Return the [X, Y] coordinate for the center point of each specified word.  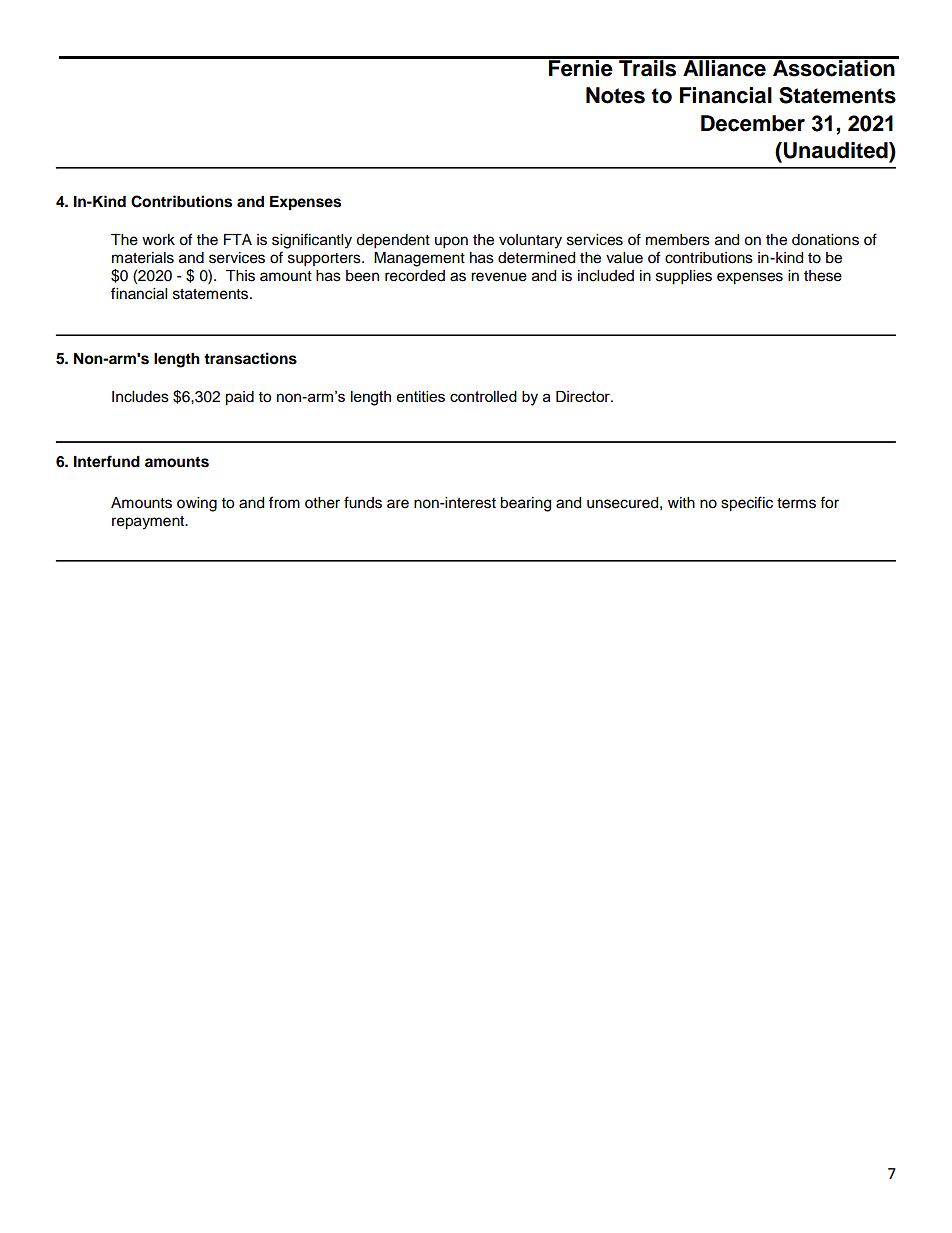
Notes [615, 95]
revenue [499, 277]
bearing [525, 504]
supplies [684, 277]
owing [197, 504]
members [678, 240]
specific [747, 504]
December [753, 123]
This [240, 276]
